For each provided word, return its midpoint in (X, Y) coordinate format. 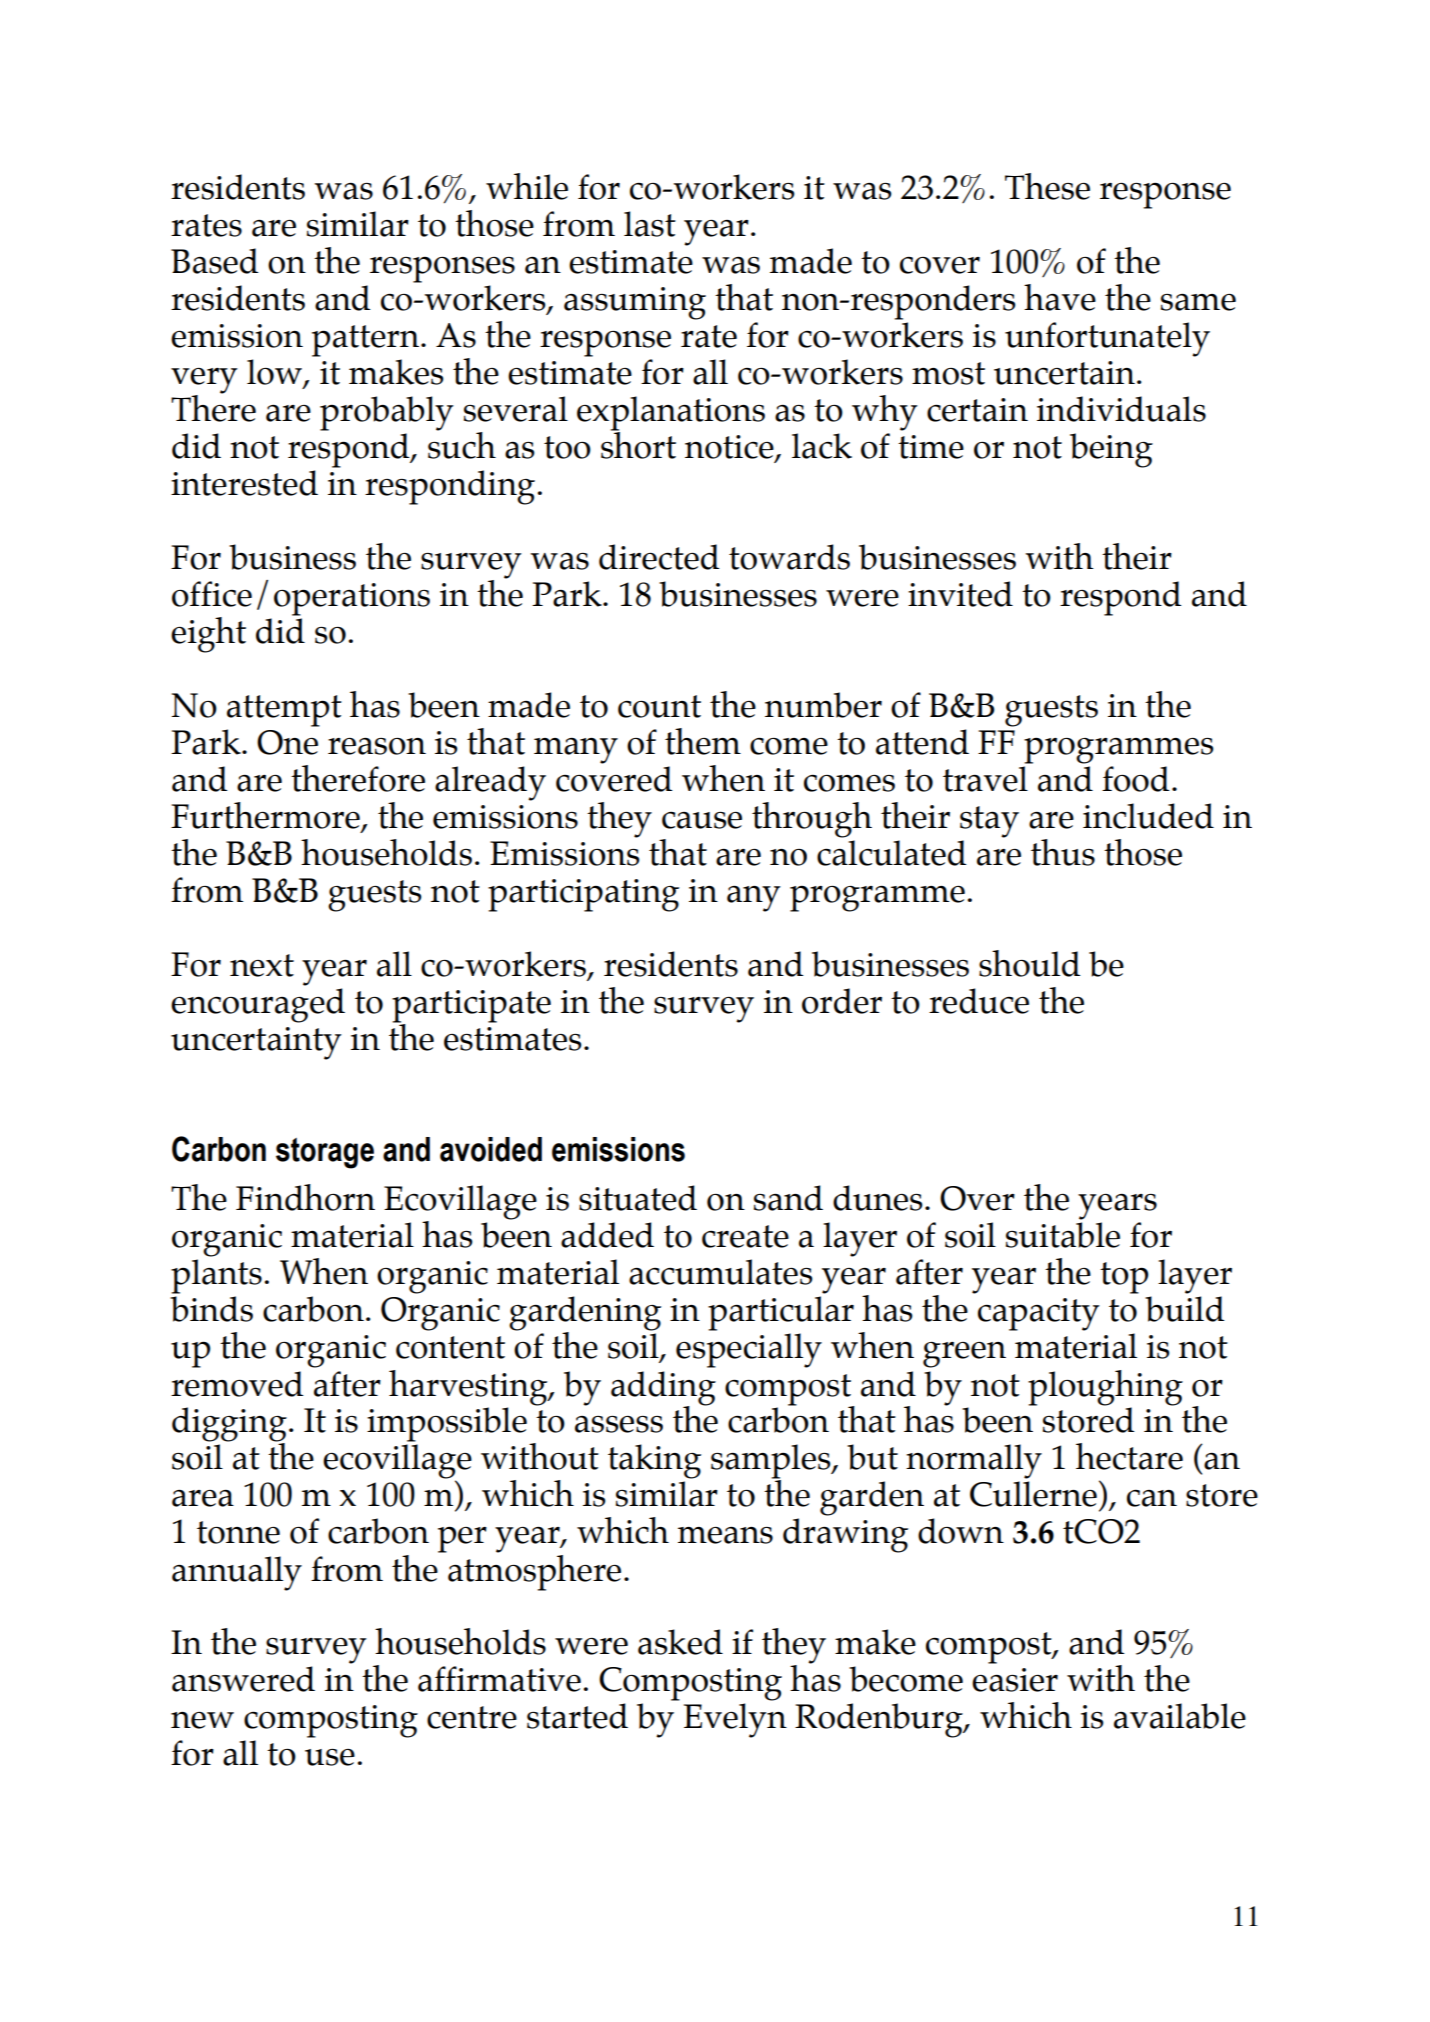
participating (583, 895)
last (650, 224)
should (1029, 963)
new (202, 1720)
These (1047, 186)
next (262, 965)
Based (214, 261)
